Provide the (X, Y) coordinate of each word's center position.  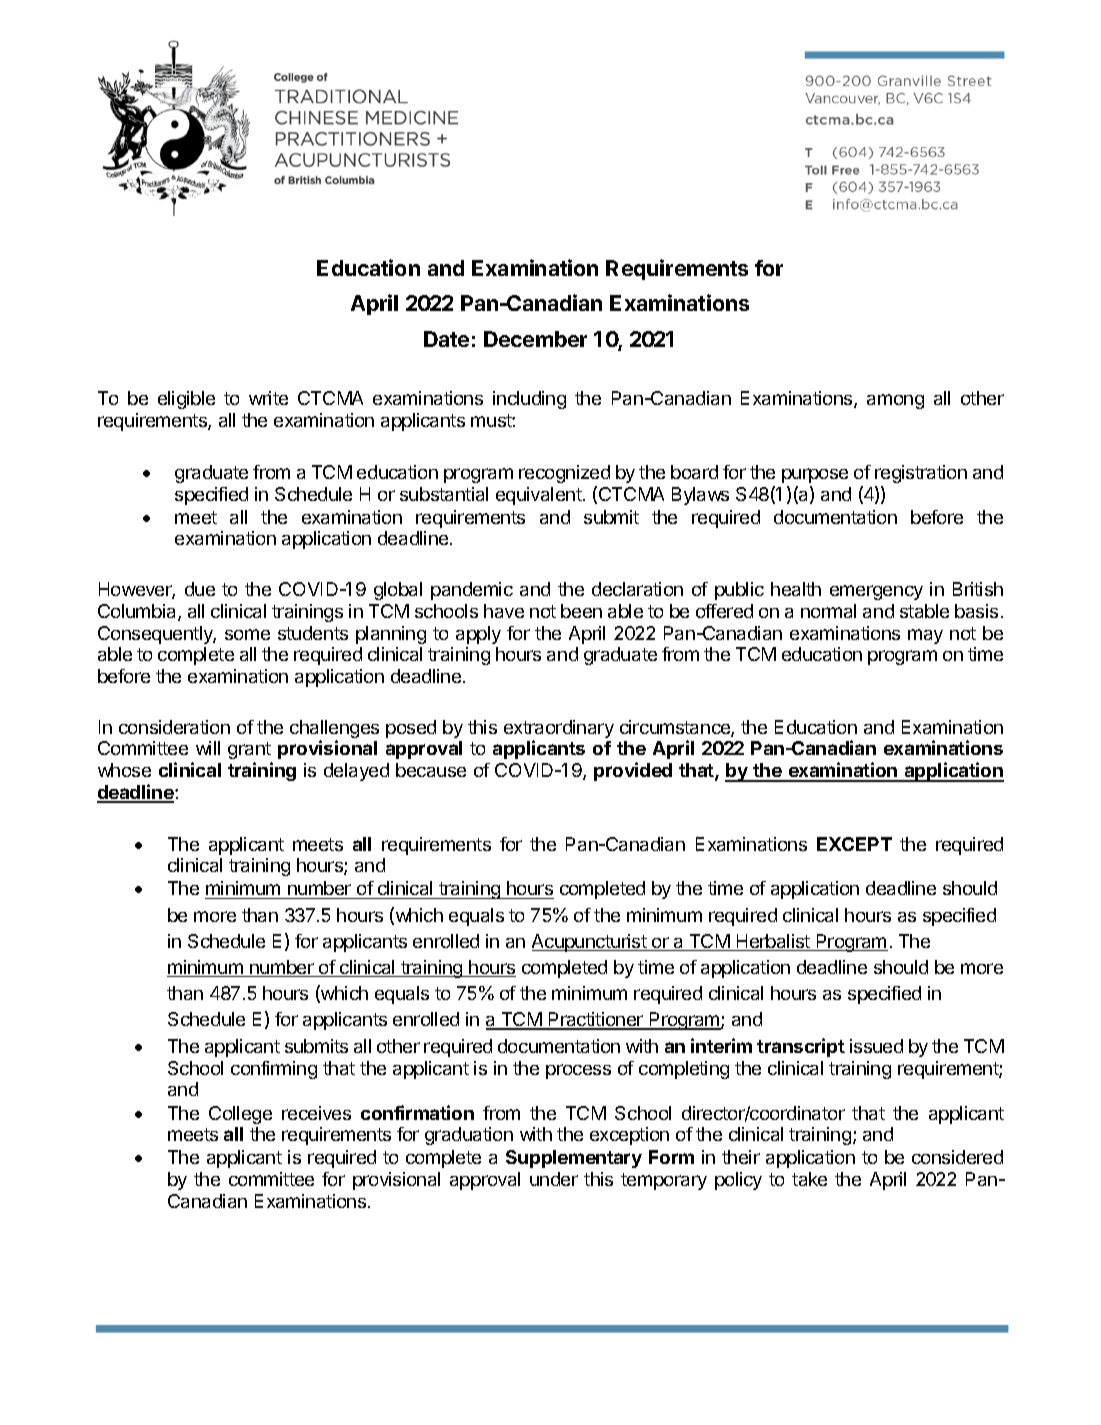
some (247, 634)
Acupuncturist (590, 943)
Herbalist (773, 942)
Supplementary (574, 1159)
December (535, 339)
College (240, 1115)
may (925, 636)
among (895, 401)
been (581, 611)
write (268, 398)
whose (124, 770)
